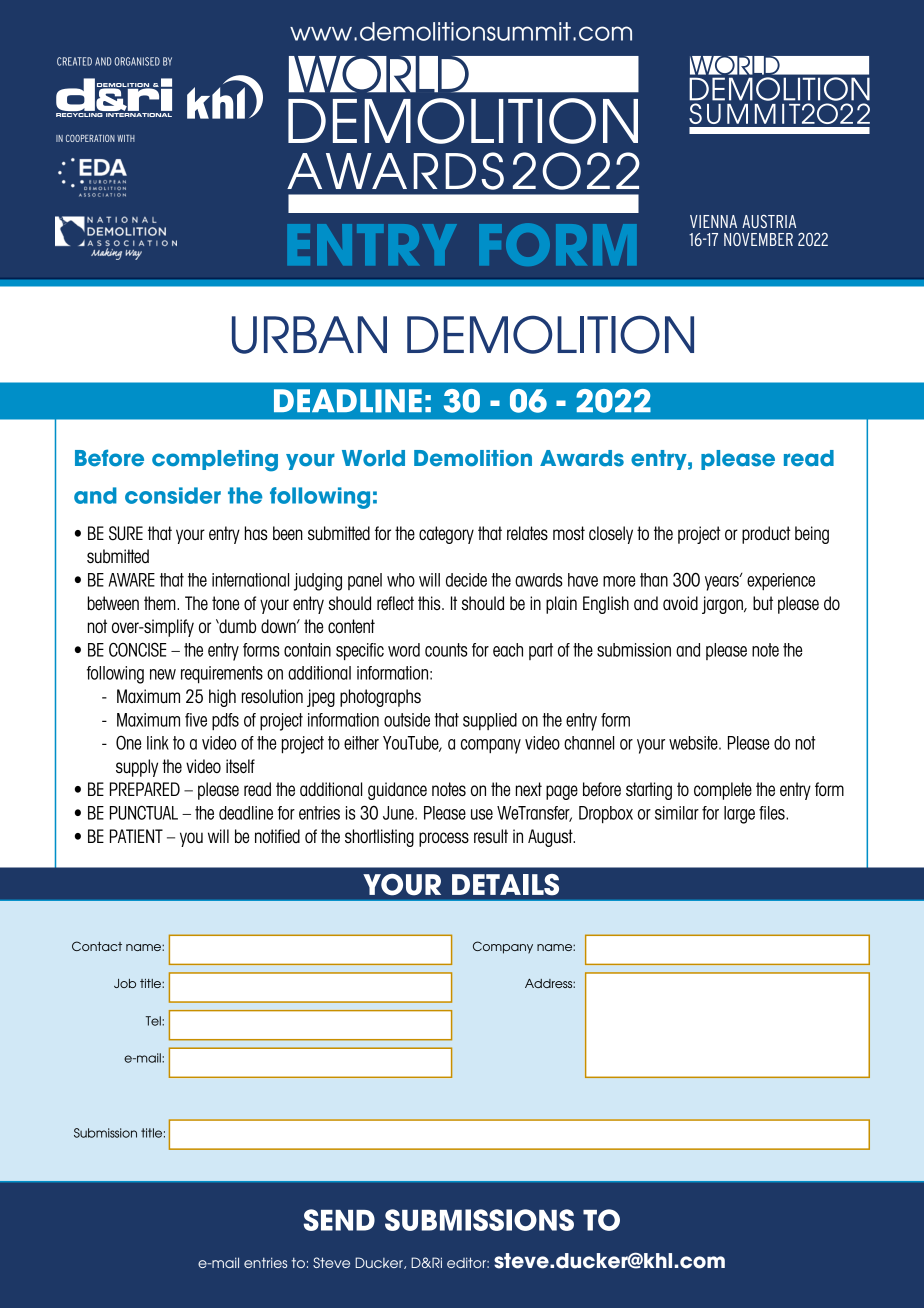  What do you see at coordinates (444, 839) in the screenshot?
I see `process` at bounding box center [444, 839].
